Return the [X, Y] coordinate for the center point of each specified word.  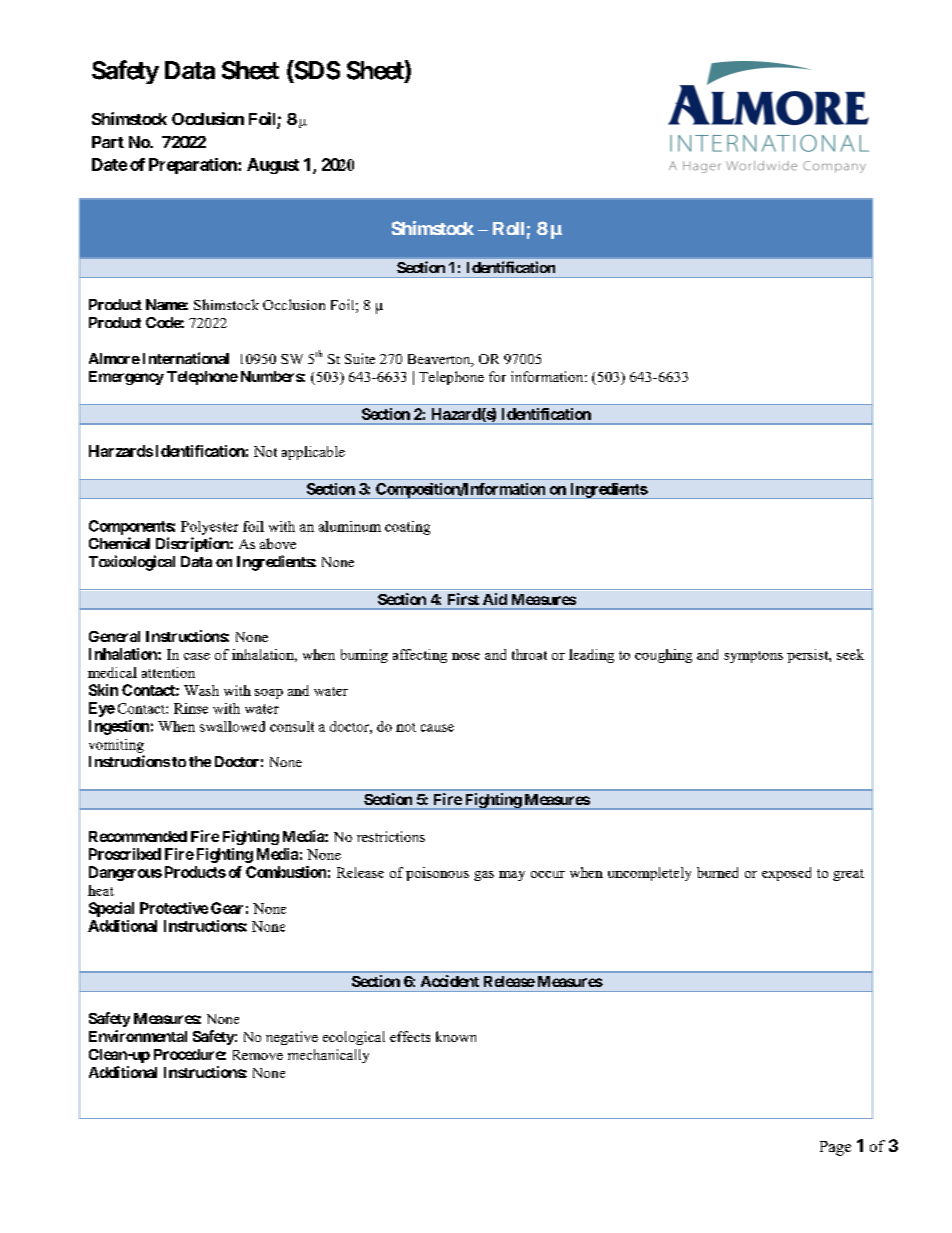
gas [484, 876]
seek [850, 654]
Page [835, 1148]
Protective [174, 908]
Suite [360, 358]
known [456, 1036]
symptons [753, 657]
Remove [258, 1055]
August [273, 166]
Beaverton [440, 360]
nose [466, 656]
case [197, 656]
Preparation [194, 166]
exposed [786, 874]
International [186, 358]
